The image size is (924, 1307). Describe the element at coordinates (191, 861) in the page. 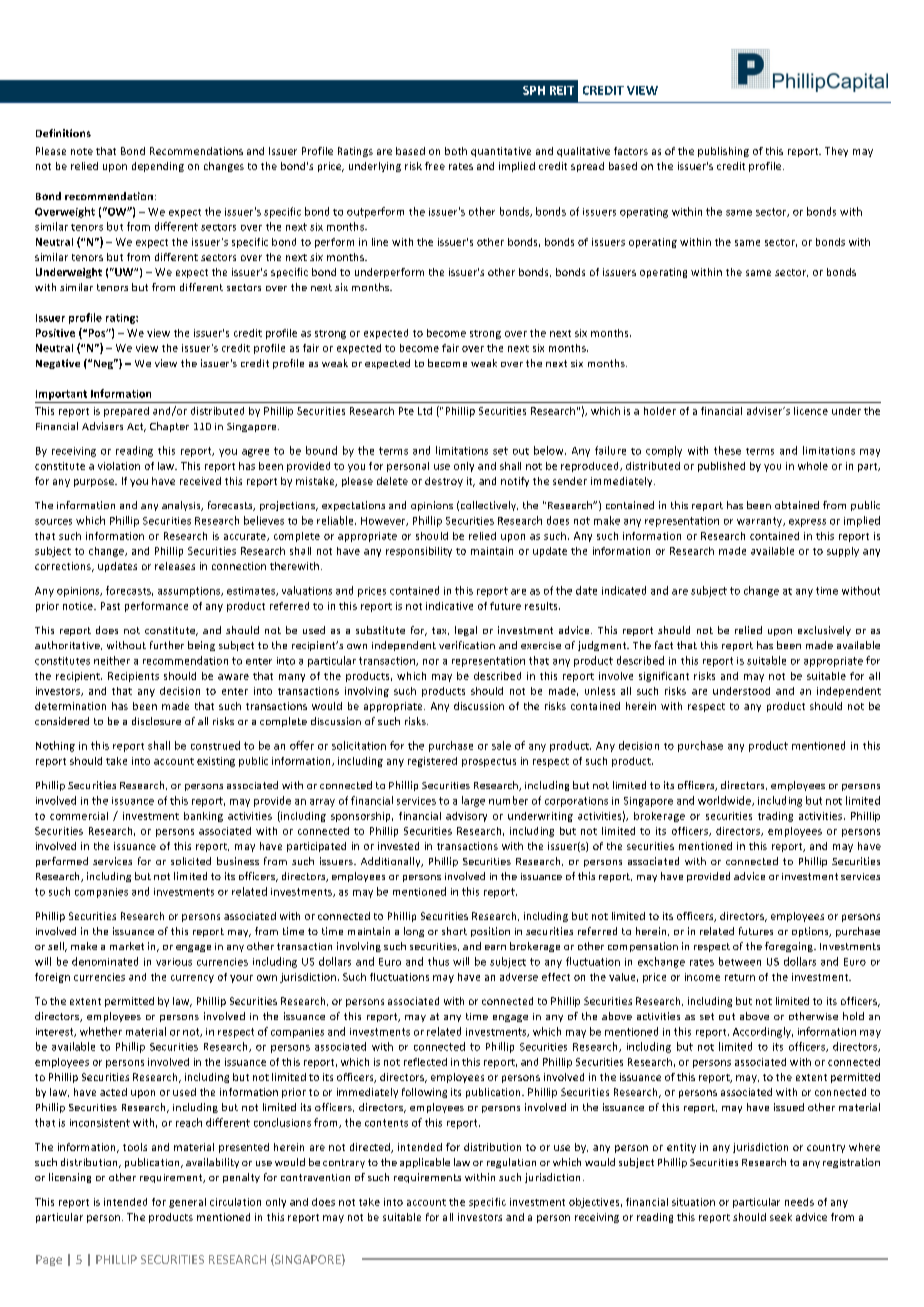

I see `solicited` at that location.
